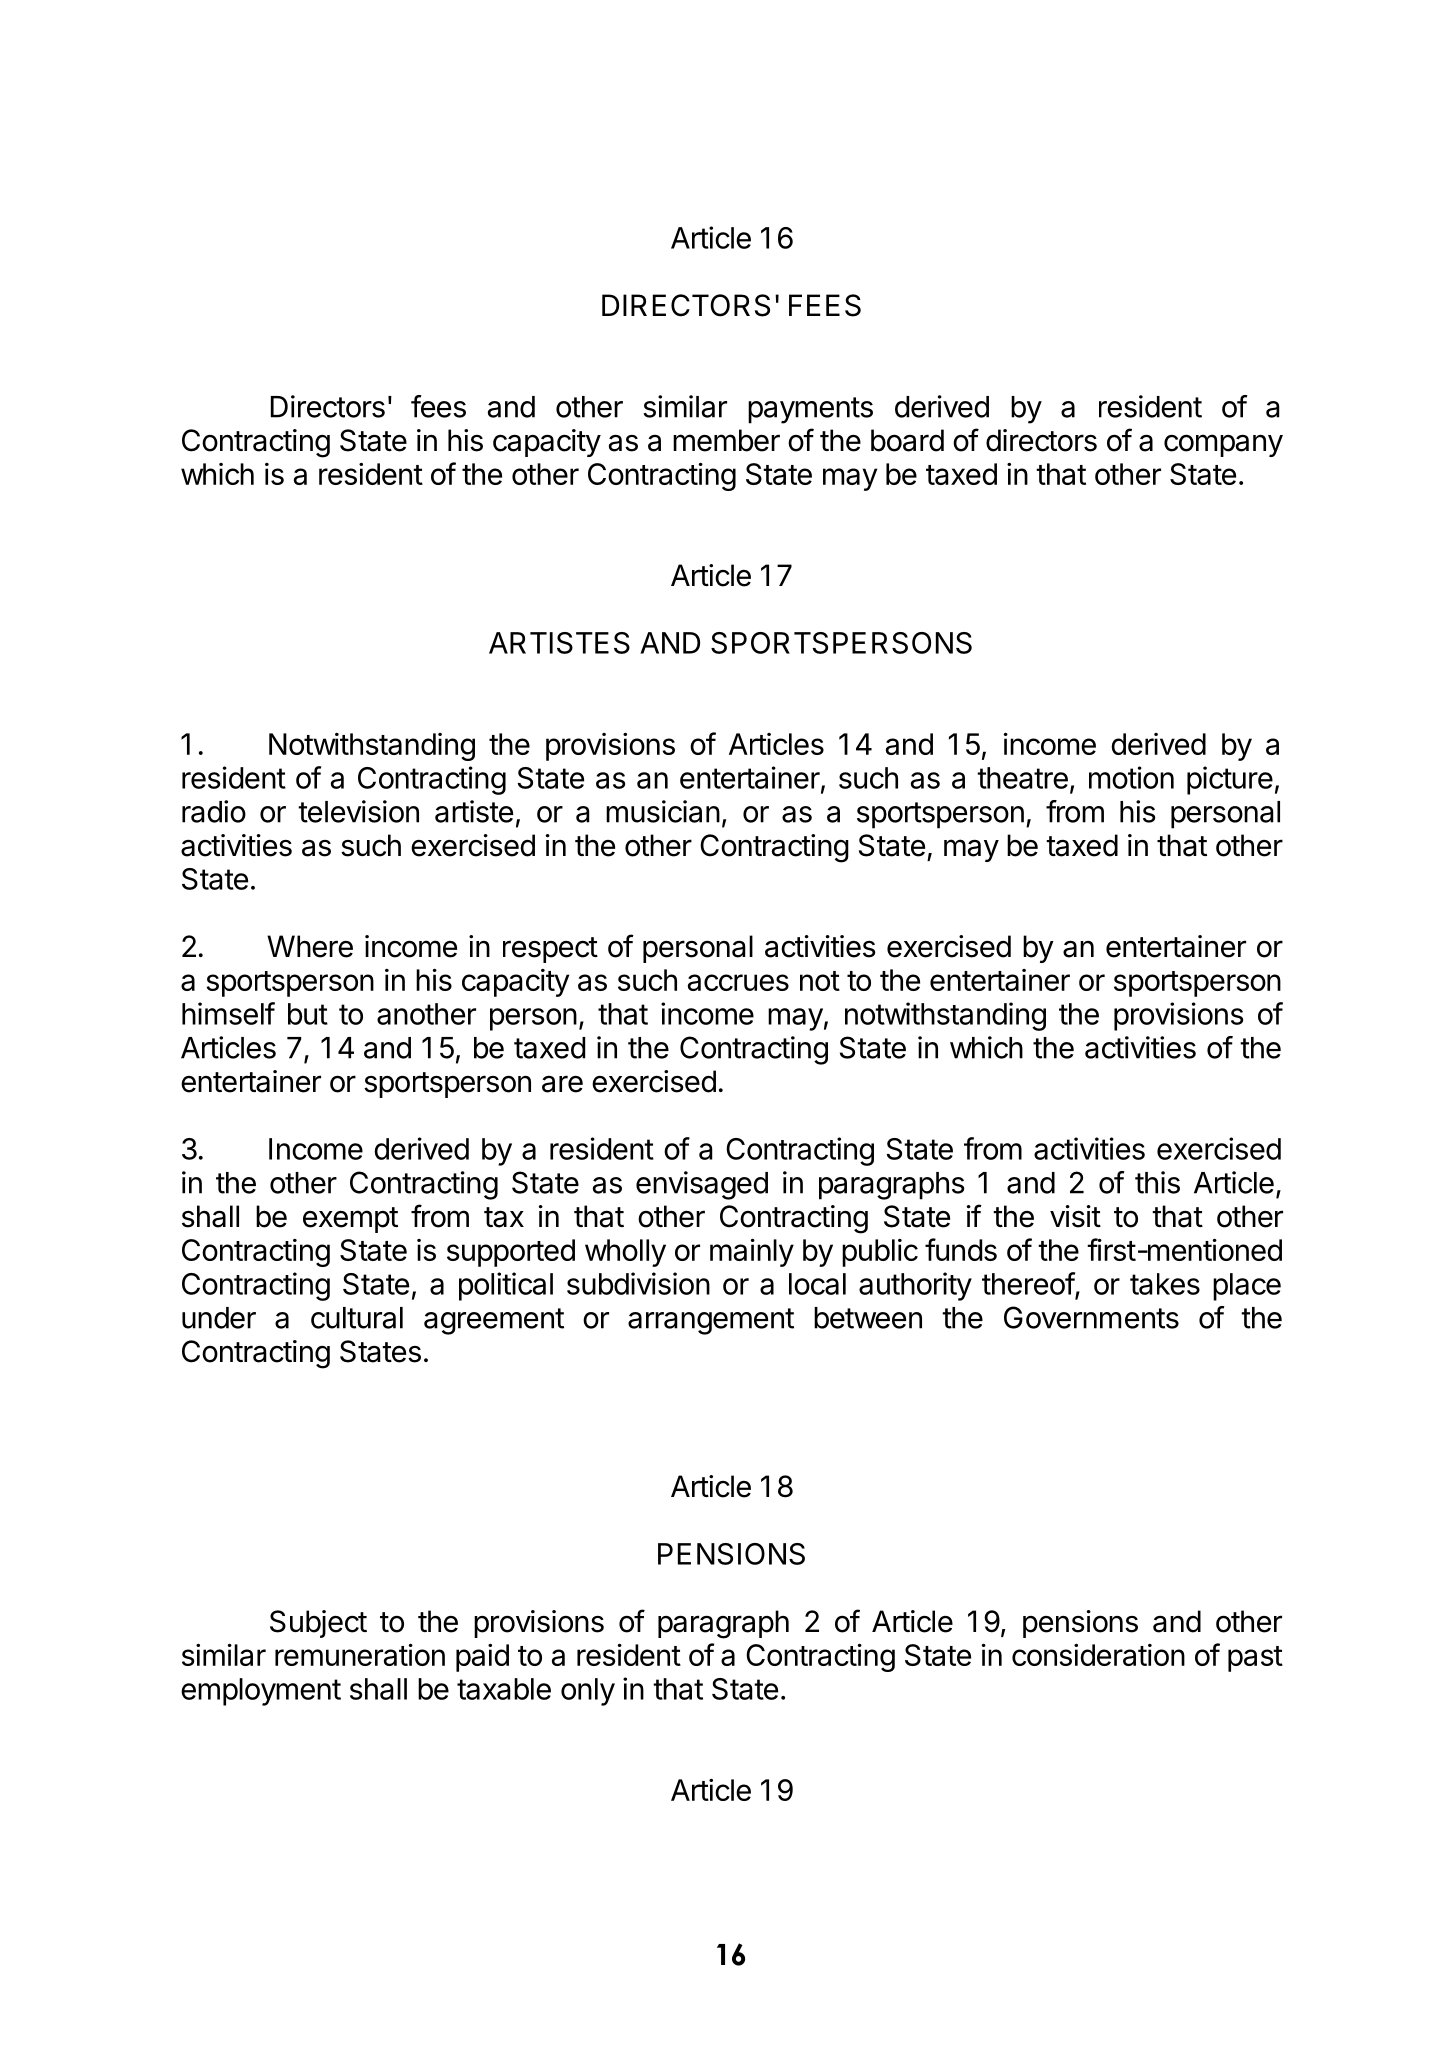  I want to click on remuneration, so click(360, 1654).
